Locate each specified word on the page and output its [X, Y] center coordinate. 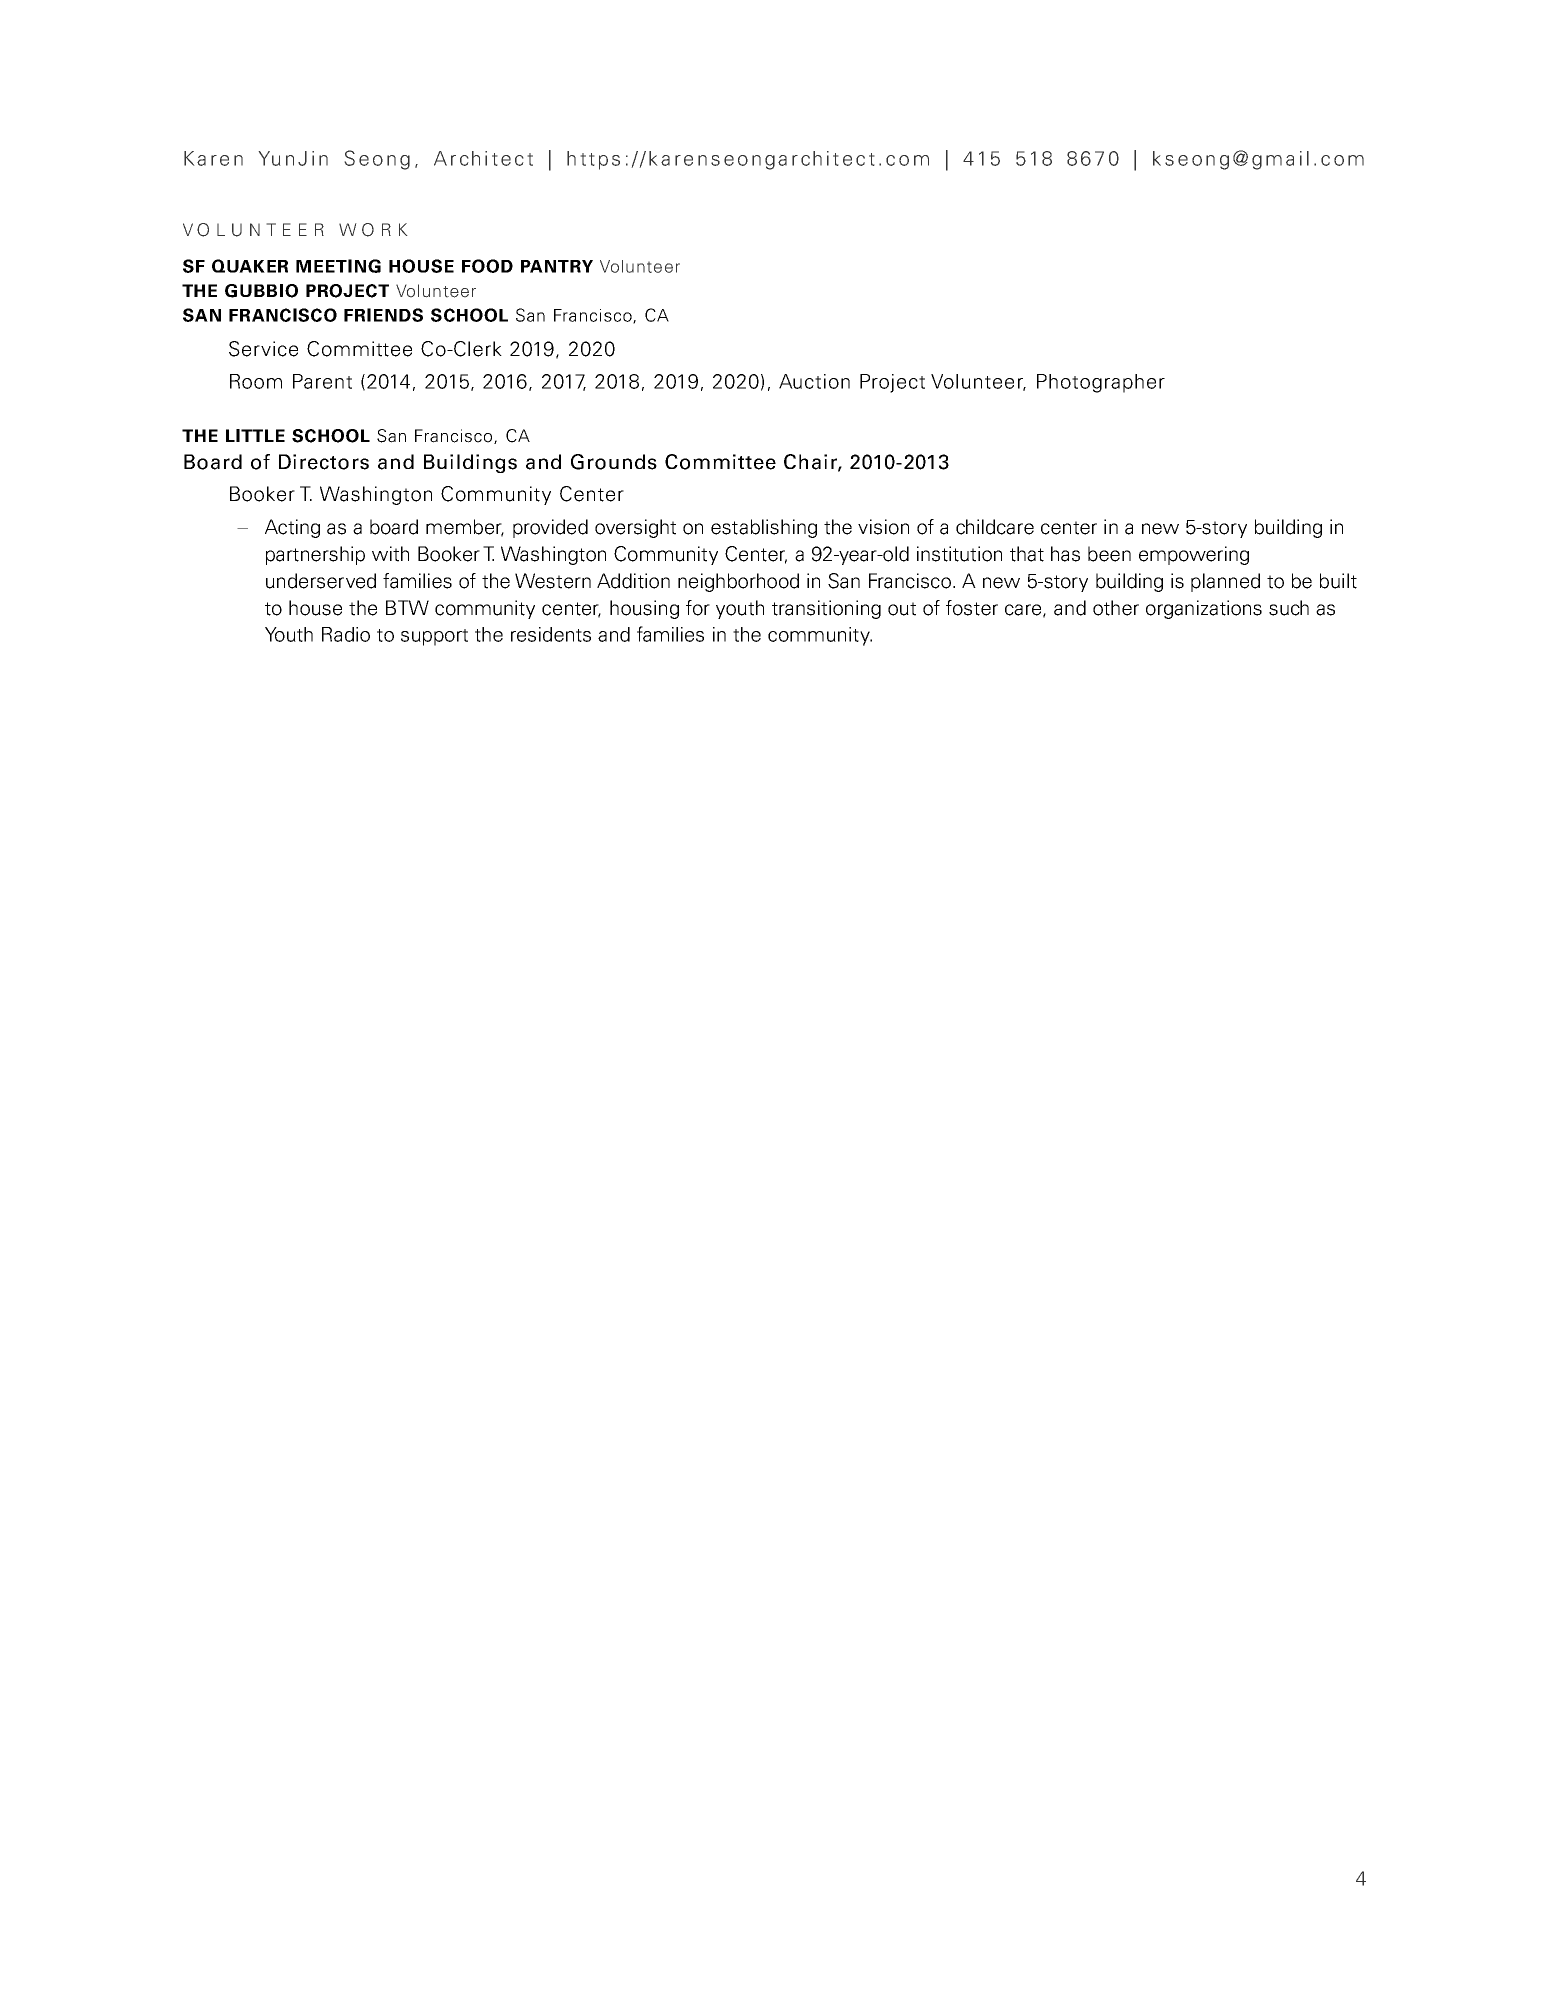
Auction [814, 381]
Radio [346, 634]
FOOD [487, 266]
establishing [764, 528]
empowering [1194, 555]
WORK [373, 230]
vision [883, 527]
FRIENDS [383, 315]
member [465, 528]
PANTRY [557, 266]
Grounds [614, 462]
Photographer [1101, 383]
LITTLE [255, 435]
